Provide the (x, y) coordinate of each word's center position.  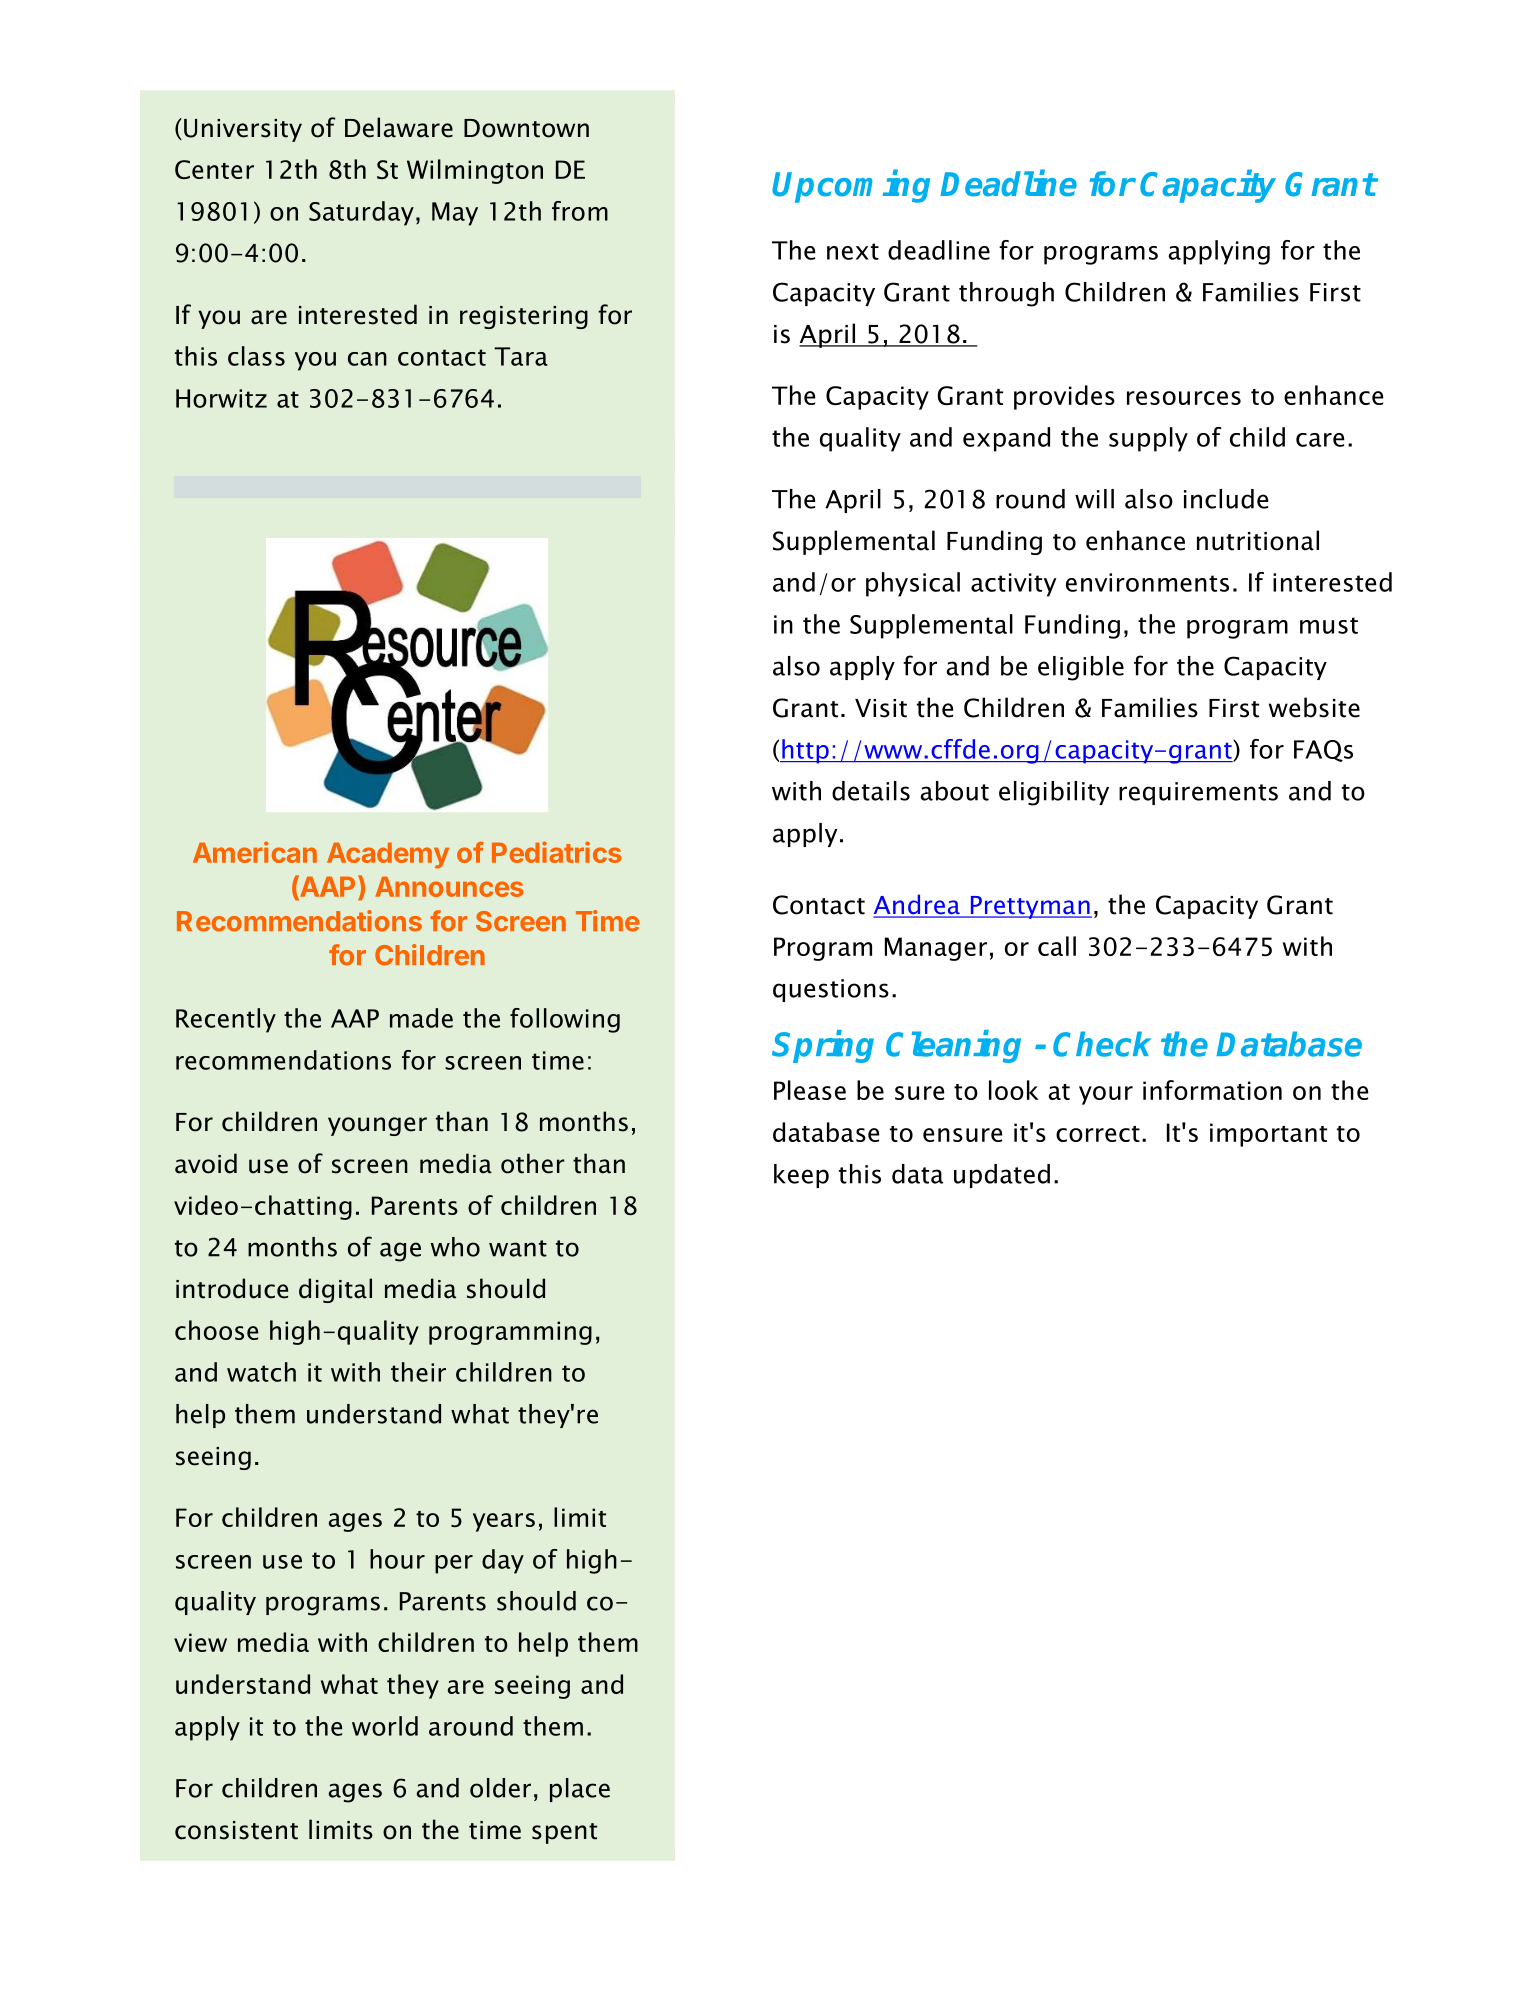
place (580, 1790)
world (385, 1726)
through (1006, 294)
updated (1002, 1176)
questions (831, 990)
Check (1102, 1044)
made (421, 1018)
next (853, 251)
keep (801, 1176)
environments (1147, 582)
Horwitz (221, 398)
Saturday (361, 213)
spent (564, 1833)
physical (913, 584)
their (418, 1372)
